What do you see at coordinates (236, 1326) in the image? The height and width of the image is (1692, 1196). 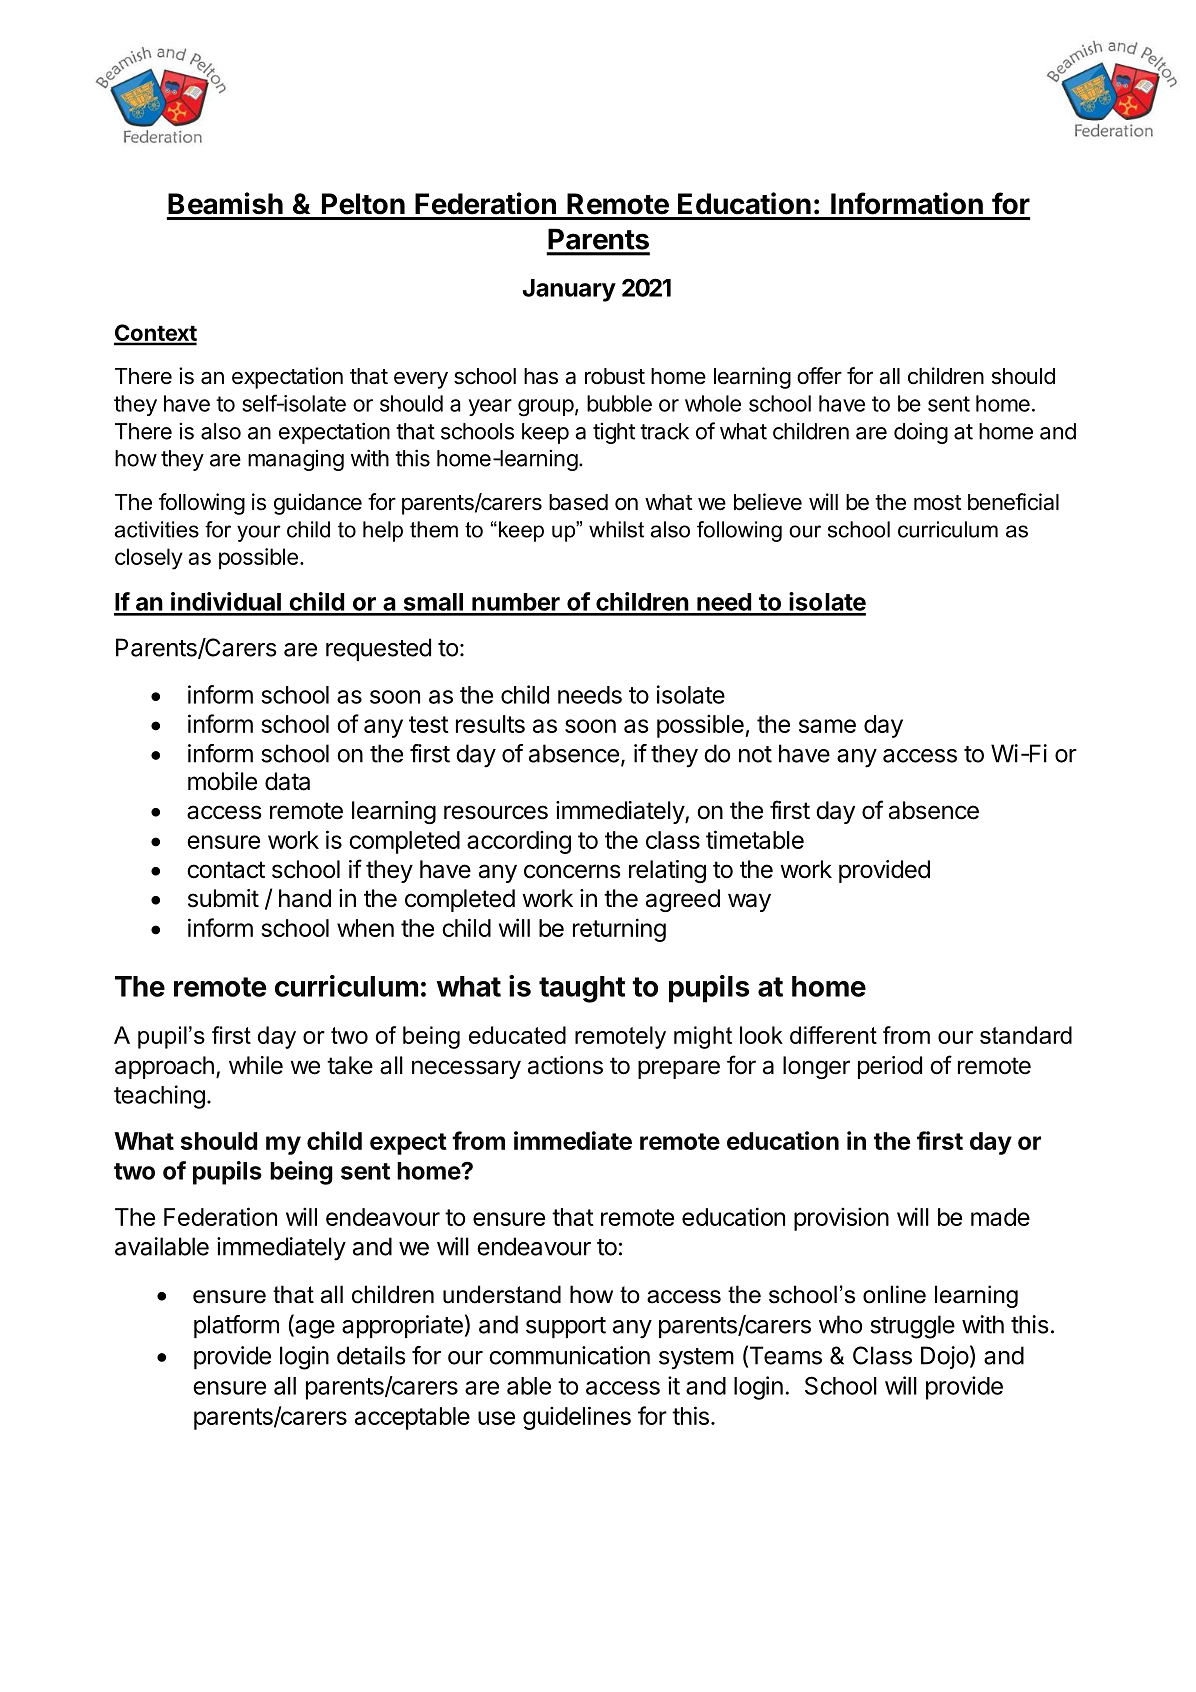 I see `platform` at bounding box center [236, 1326].
